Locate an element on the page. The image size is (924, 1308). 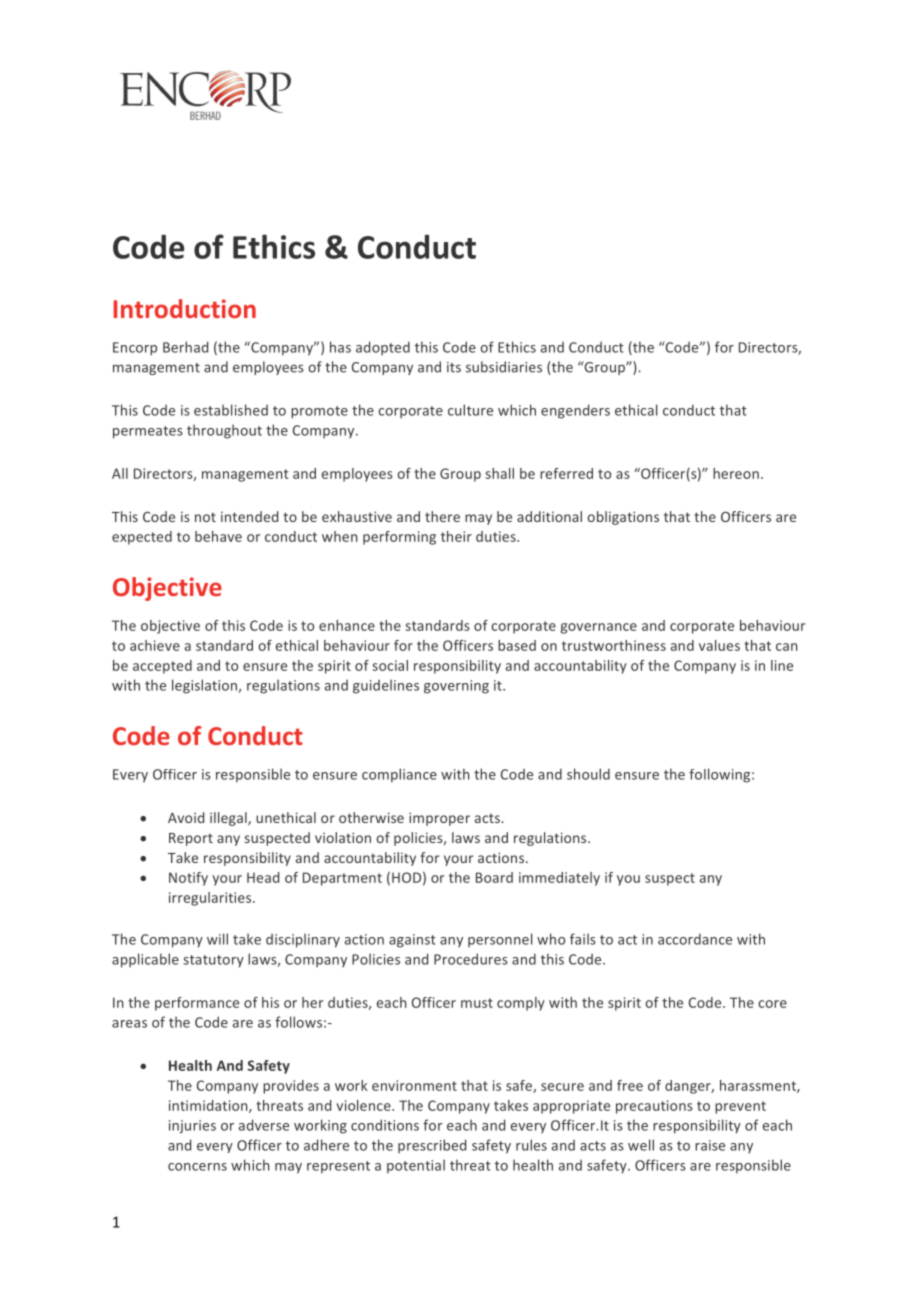
improper is located at coordinates (439, 819).
